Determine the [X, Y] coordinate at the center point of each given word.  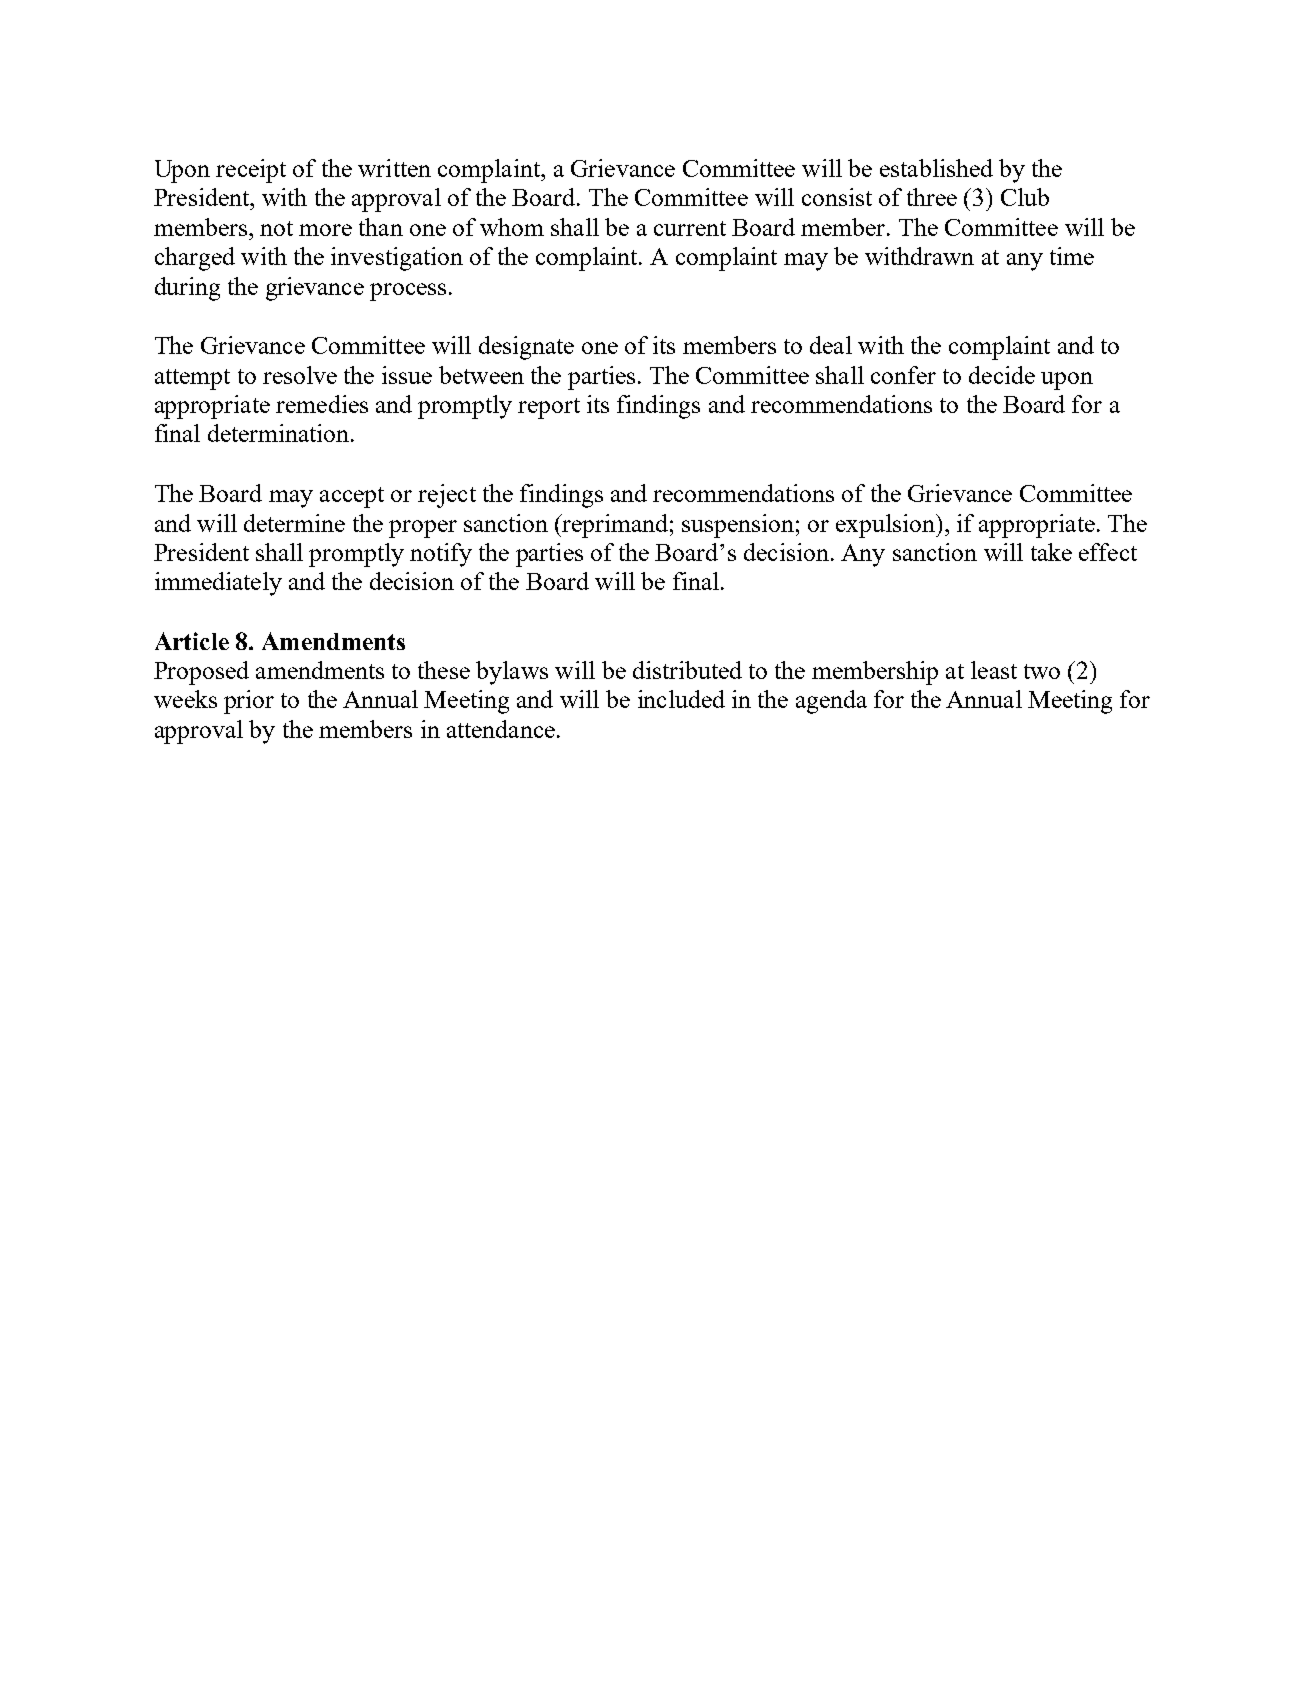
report [549, 408]
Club [1025, 197]
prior [249, 702]
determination [280, 433]
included [681, 699]
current [690, 228]
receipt [251, 171]
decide [1002, 375]
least [994, 670]
